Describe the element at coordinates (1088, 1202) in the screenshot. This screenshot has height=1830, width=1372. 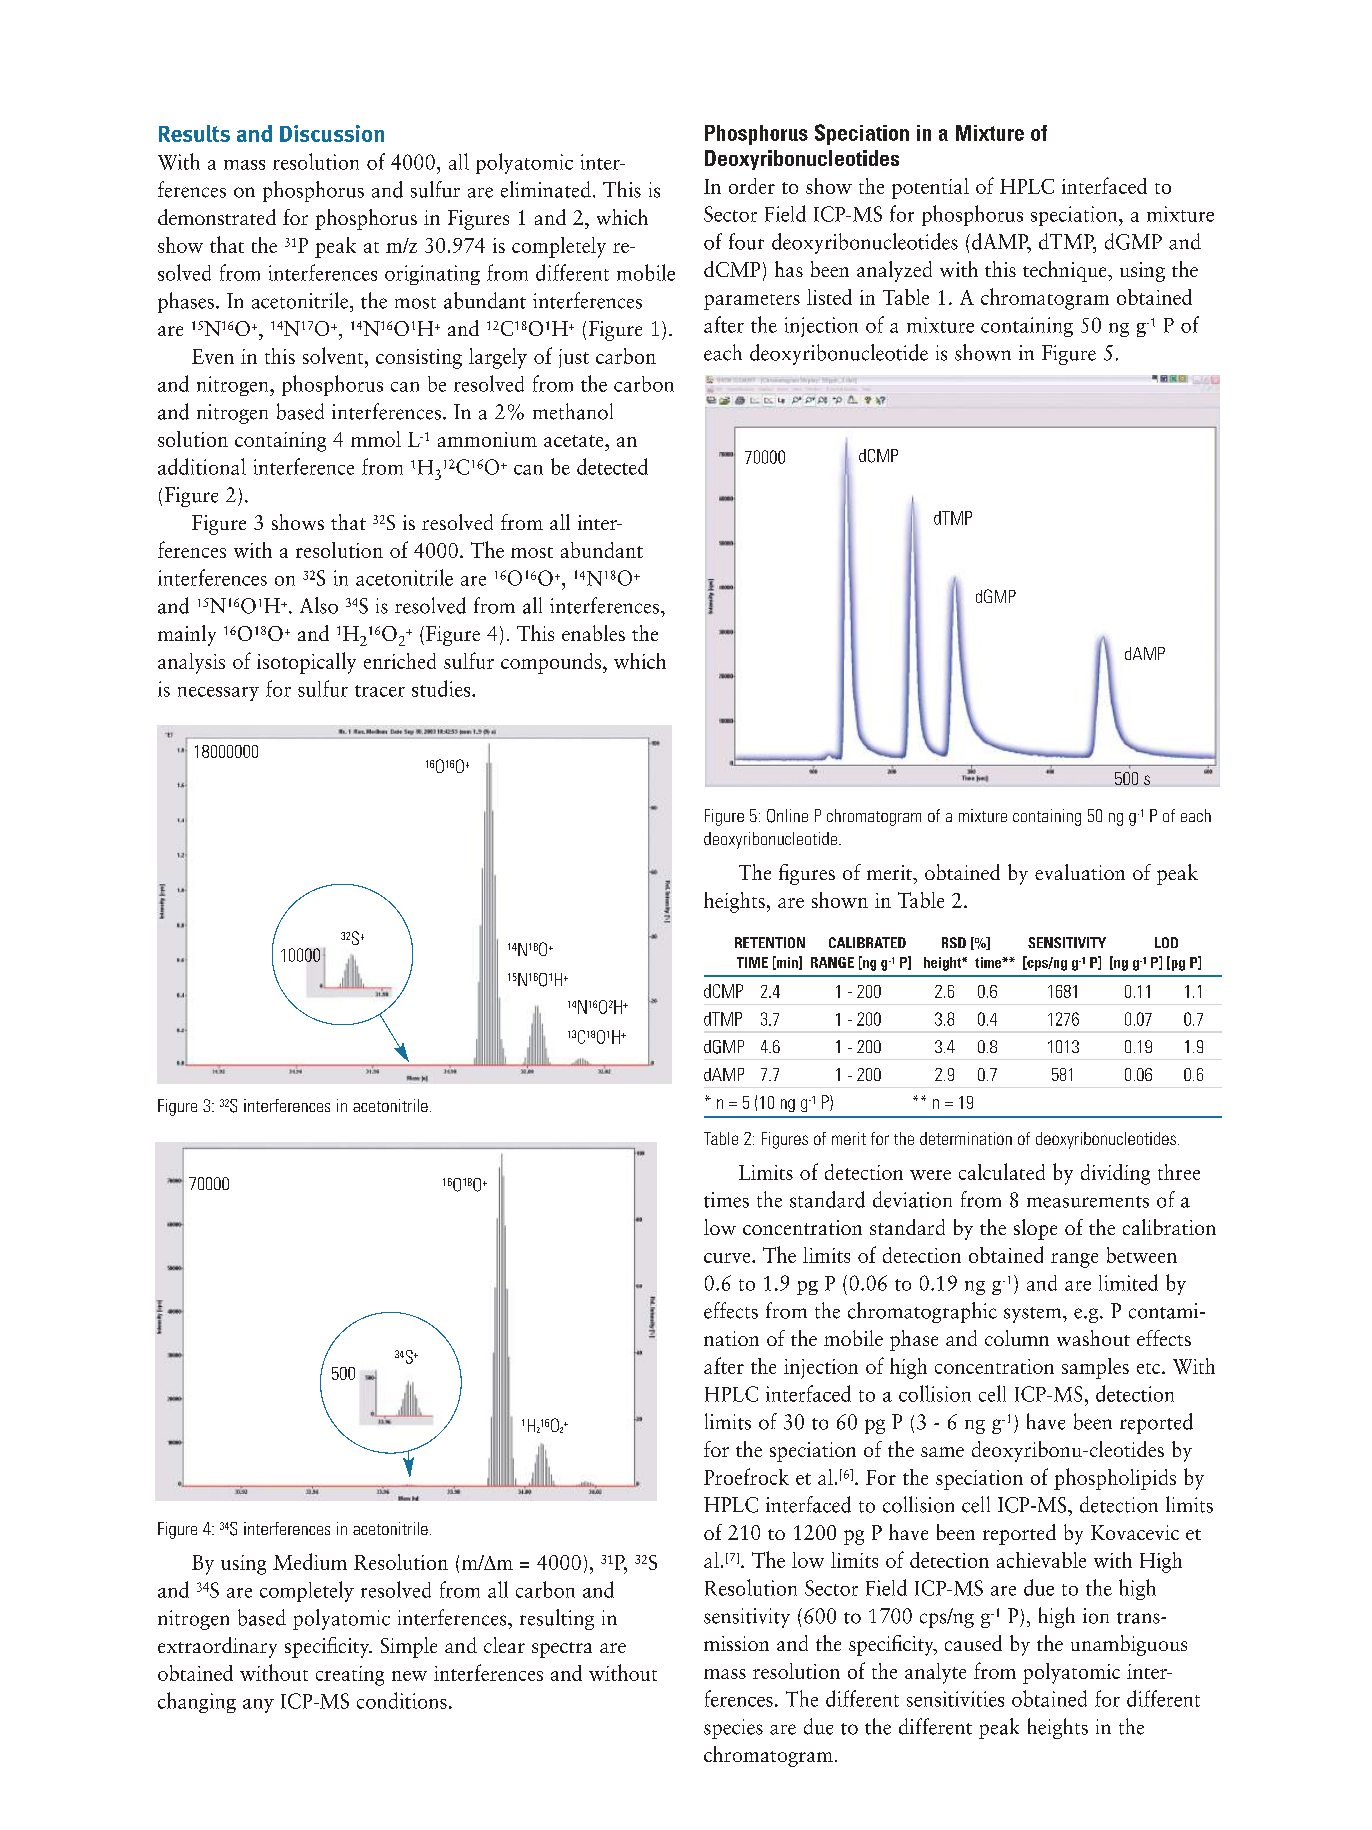
I see `measurements` at that location.
